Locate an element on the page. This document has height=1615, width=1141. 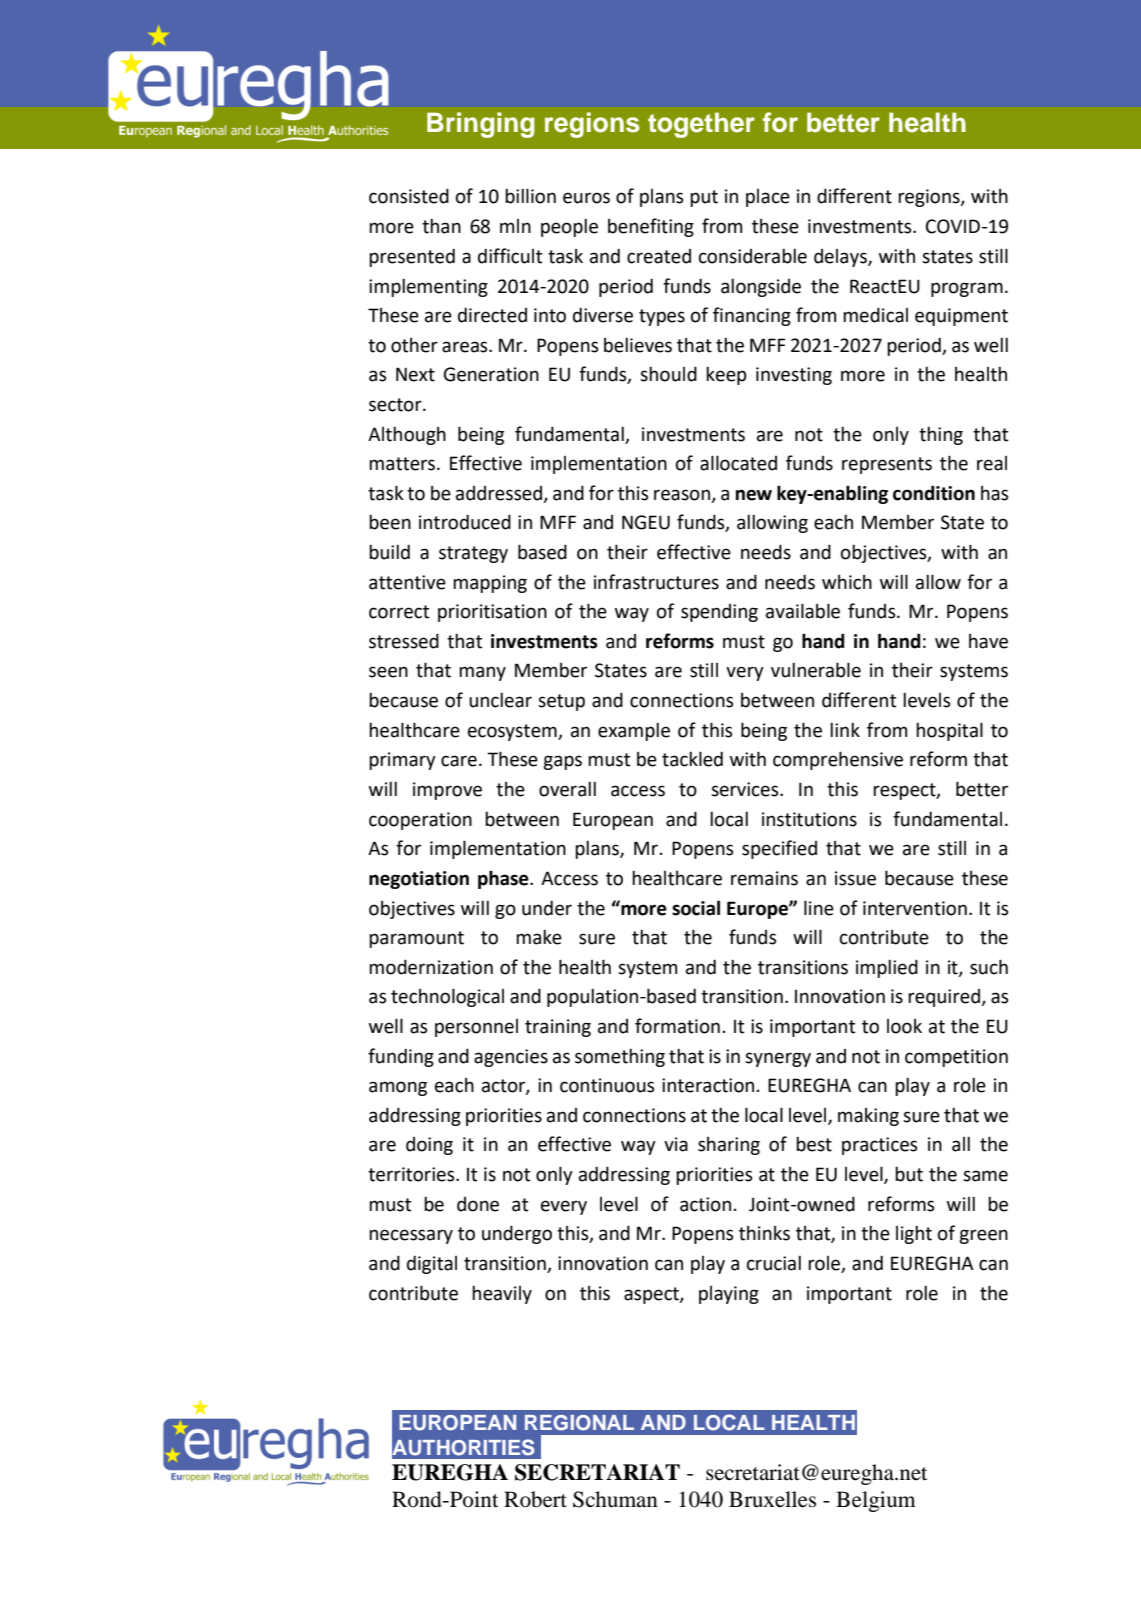
Schuman is located at coordinates (615, 1499).
